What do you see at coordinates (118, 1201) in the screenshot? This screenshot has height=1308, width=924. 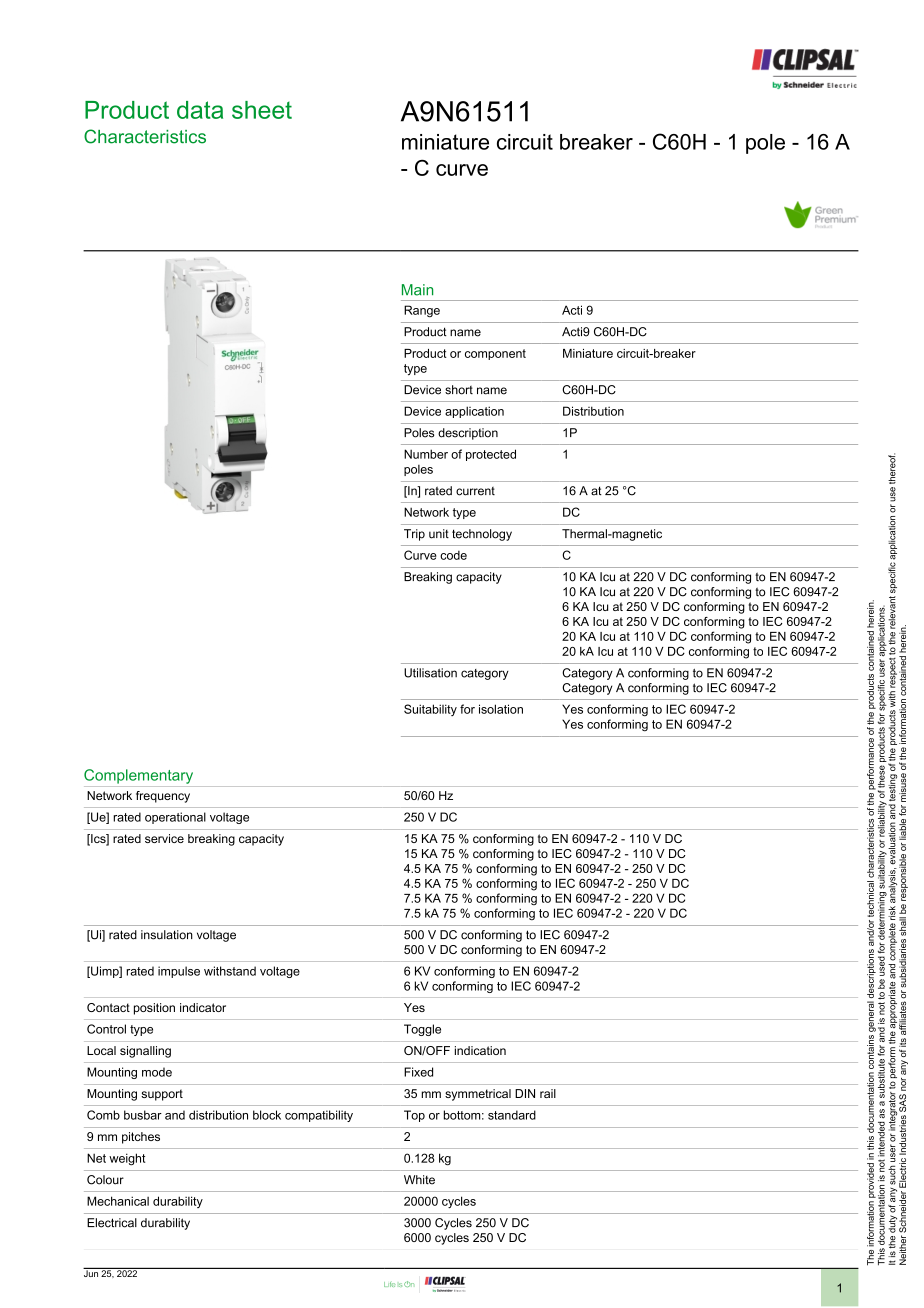 I see `Mechanical` at bounding box center [118, 1201].
